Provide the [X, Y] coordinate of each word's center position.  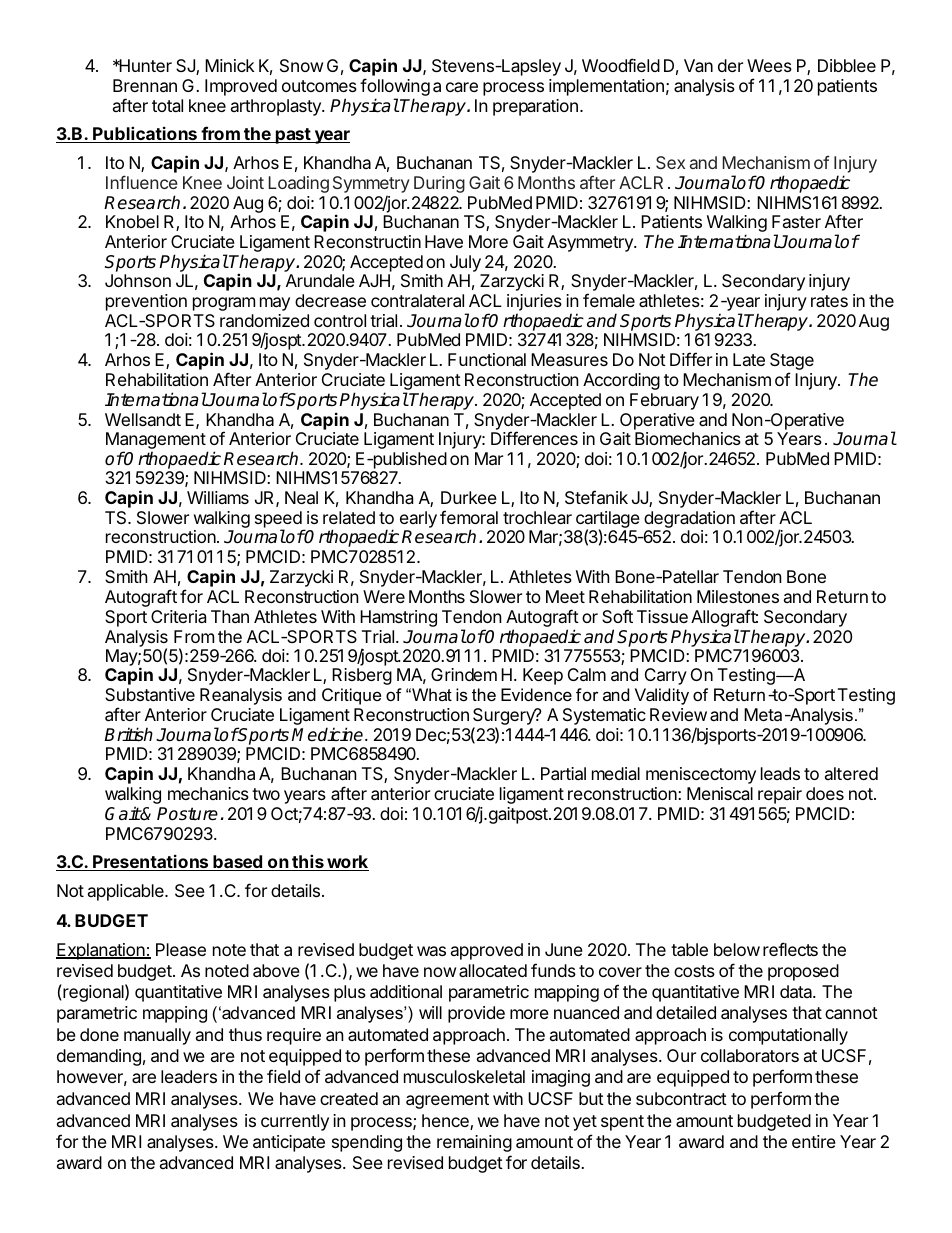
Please [181, 949]
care [462, 87]
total [167, 105]
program [224, 304]
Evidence [536, 694]
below [737, 949]
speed [279, 521]
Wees [769, 65]
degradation [689, 521]
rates [829, 301]
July [465, 263]
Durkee [469, 497]
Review [678, 714]
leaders [189, 1076]
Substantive [150, 694]
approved [487, 951]
